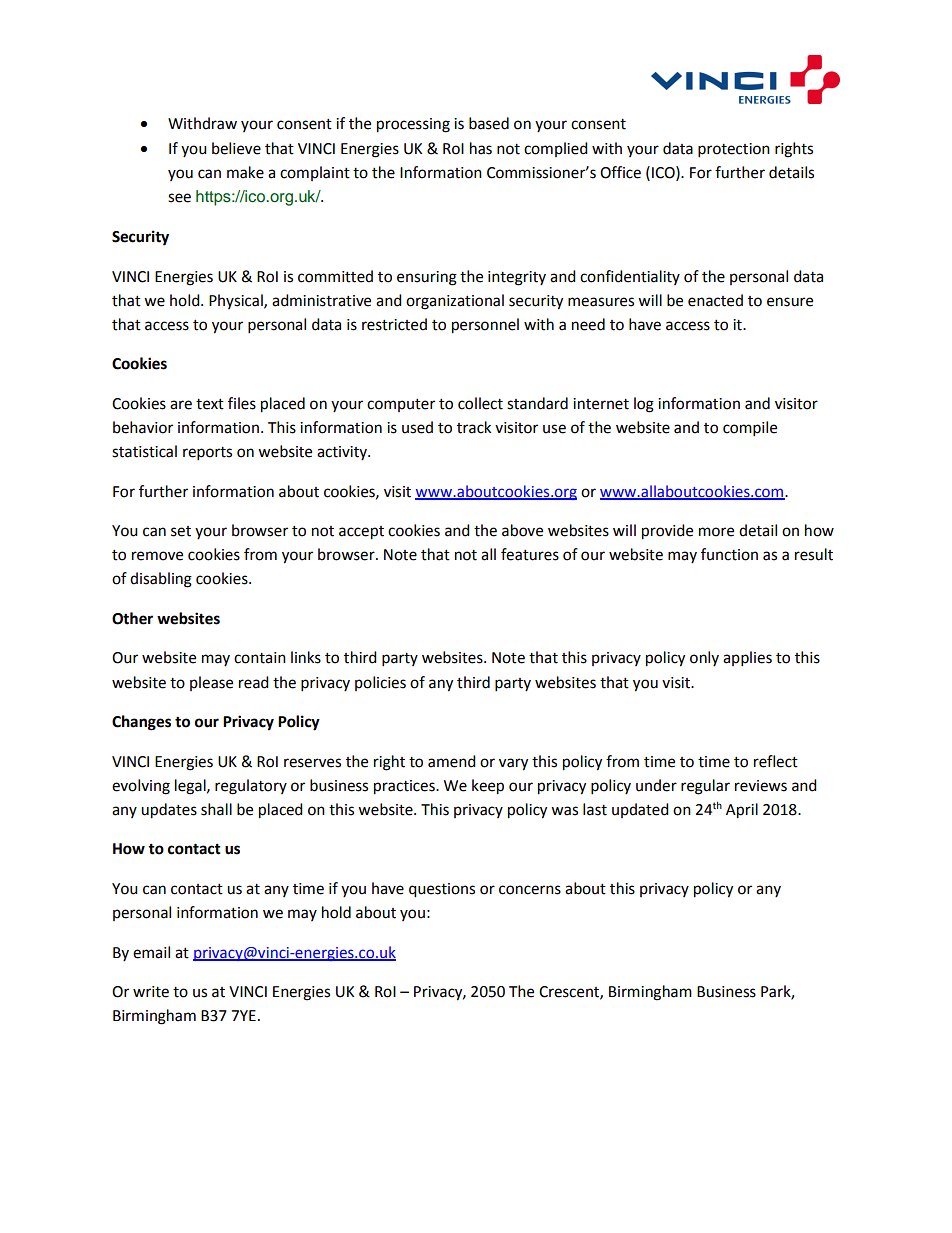 The width and height of the image is (952, 1233). What do you see at coordinates (210, 404) in the image?
I see `text` at bounding box center [210, 404].
